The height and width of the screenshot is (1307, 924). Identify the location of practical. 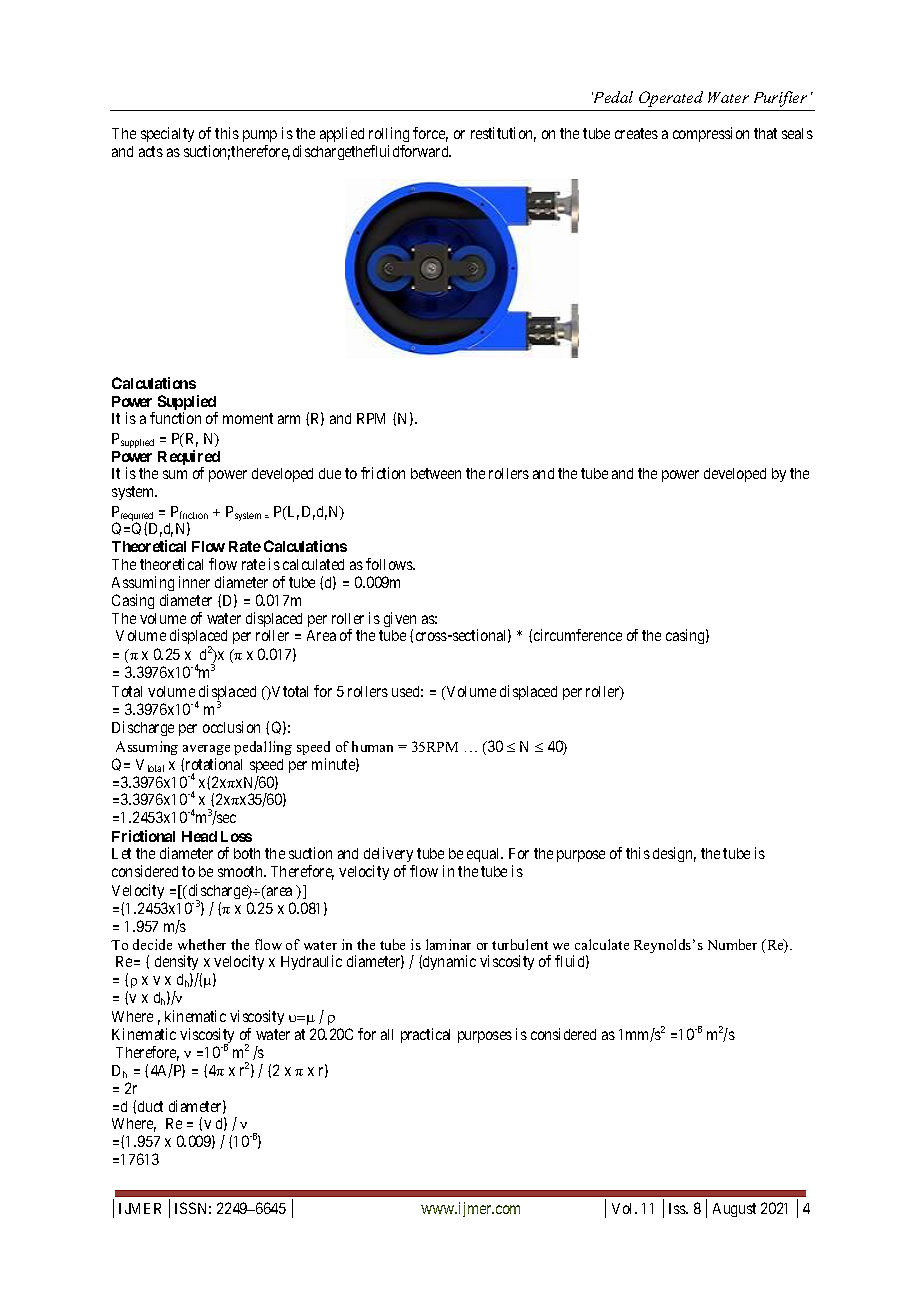
(425, 1035).
